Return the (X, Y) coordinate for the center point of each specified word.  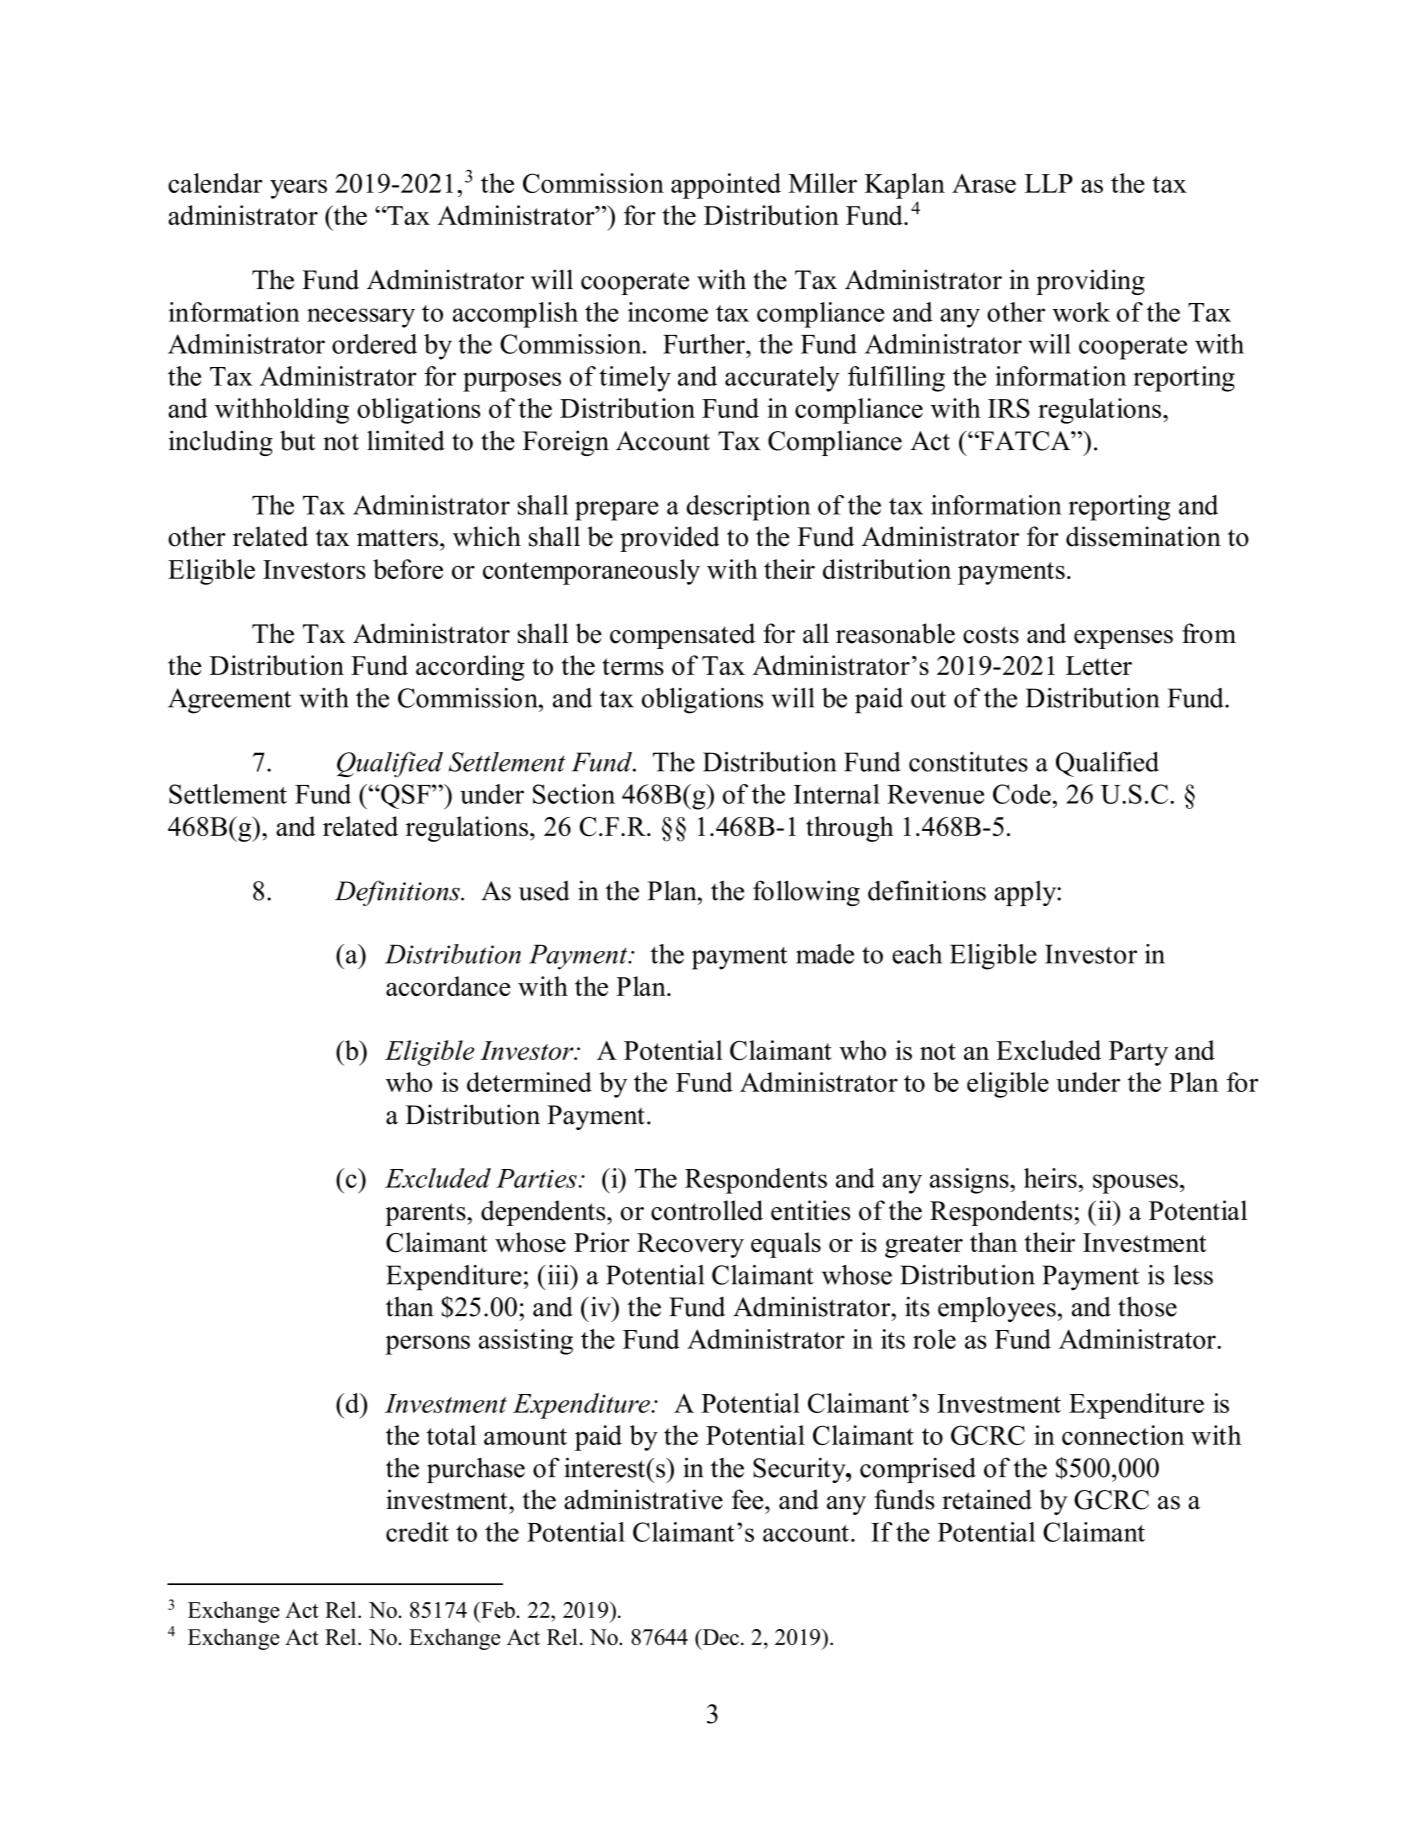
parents (426, 1214)
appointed (726, 186)
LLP (1049, 183)
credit (417, 1532)
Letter (1099, 665)
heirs (1050, 1178)
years (298, 189)
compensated (682, 636)
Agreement (229, 701)
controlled (707, 1210)
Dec (719, 1637)
